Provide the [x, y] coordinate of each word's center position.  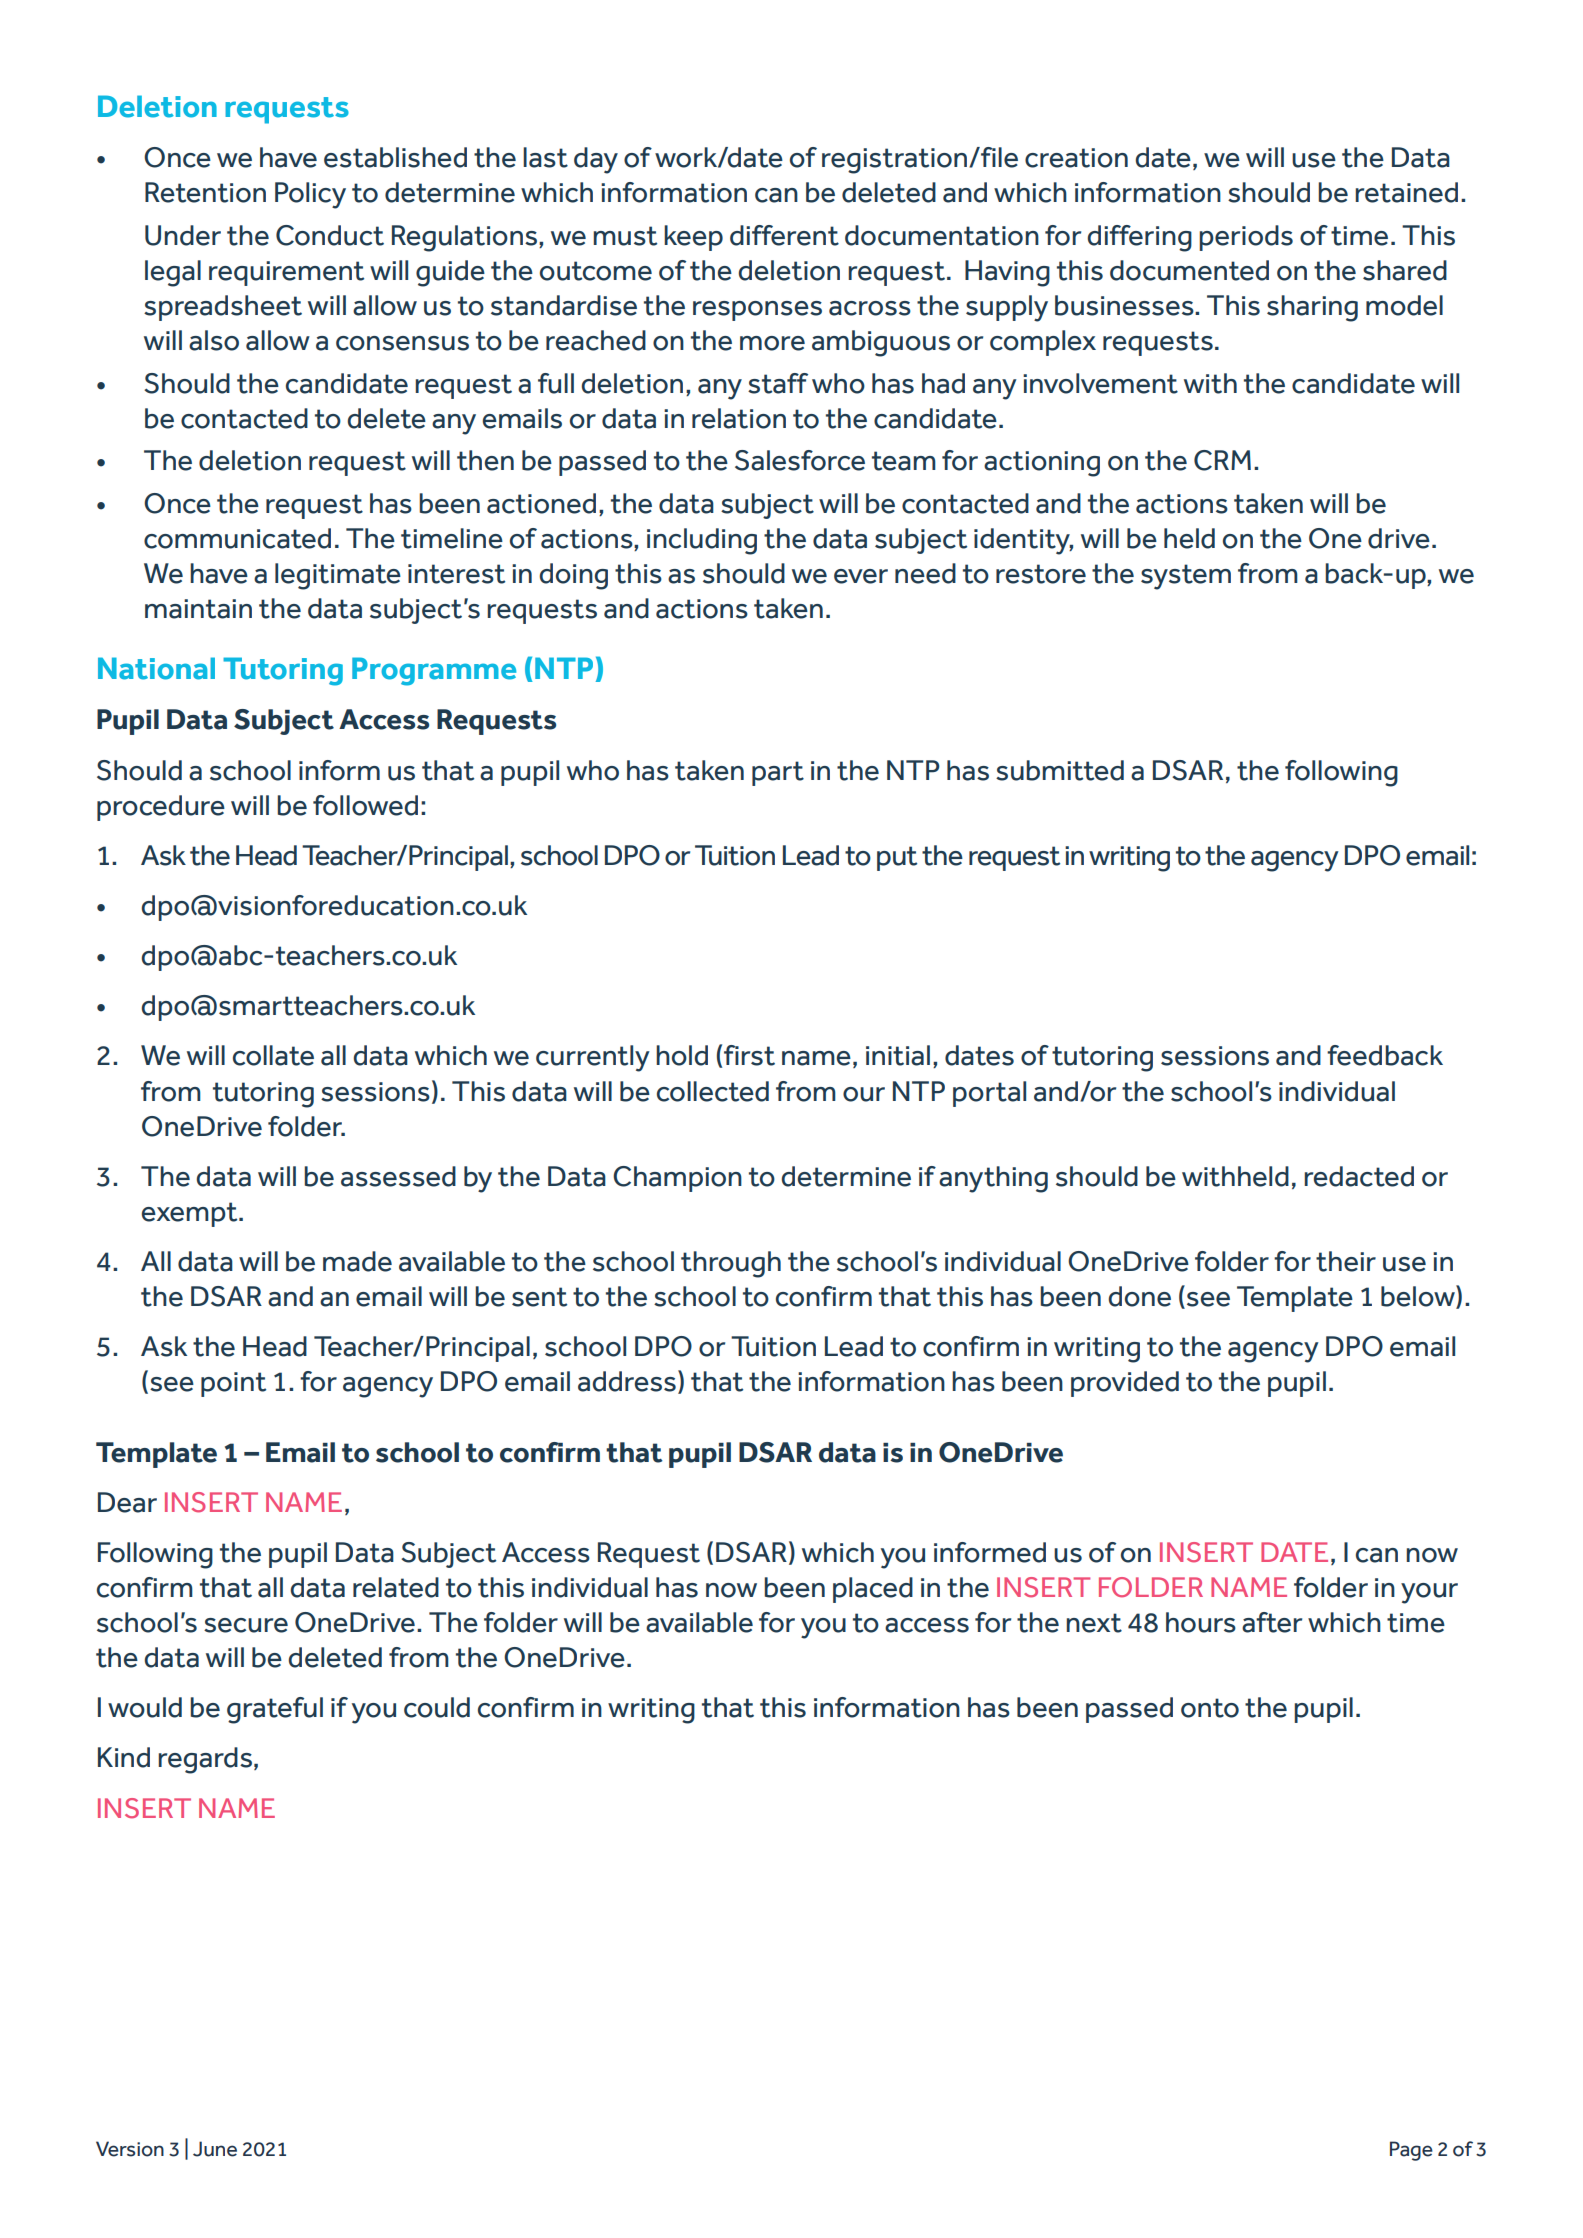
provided [1125, 1384]
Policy [310, 195]
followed [365, 805]
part [778, 773]
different [784, 235]
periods [1246, 238]
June [215, 2149]
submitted [1060, 770]
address [627, 1381]
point [233, 1384]
